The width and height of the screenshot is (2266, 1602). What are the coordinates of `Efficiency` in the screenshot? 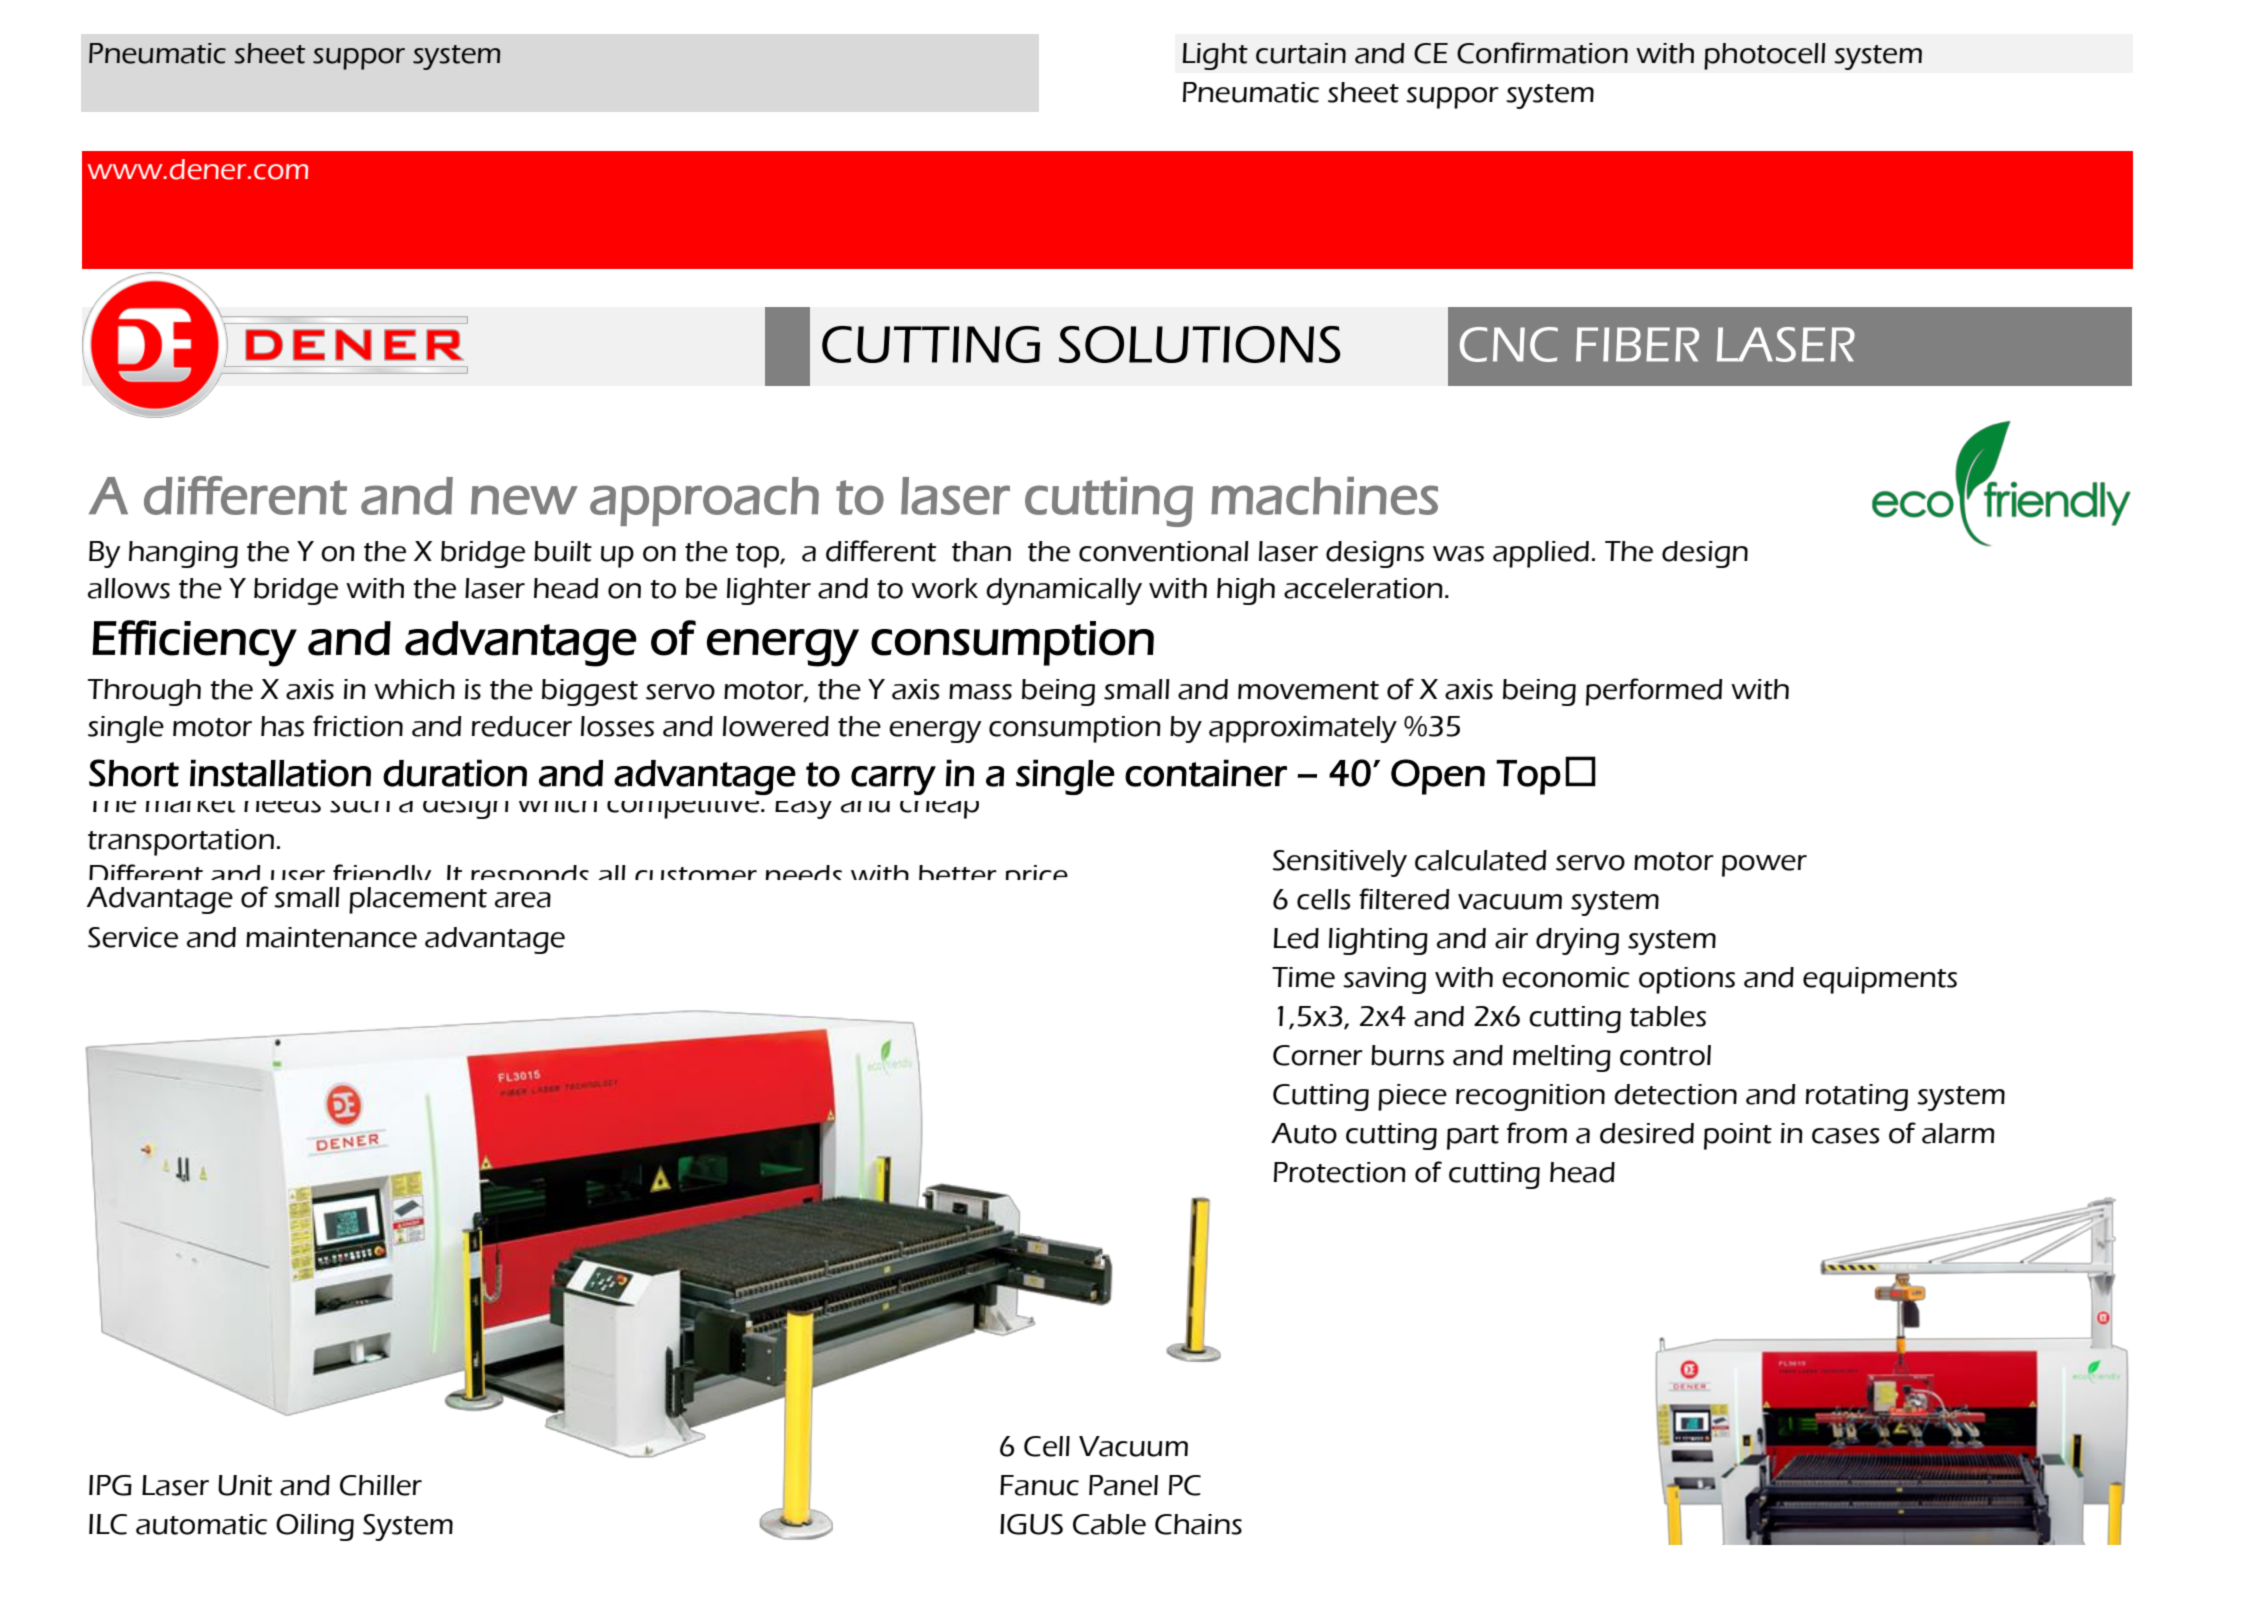 It's located at (194, 643).
